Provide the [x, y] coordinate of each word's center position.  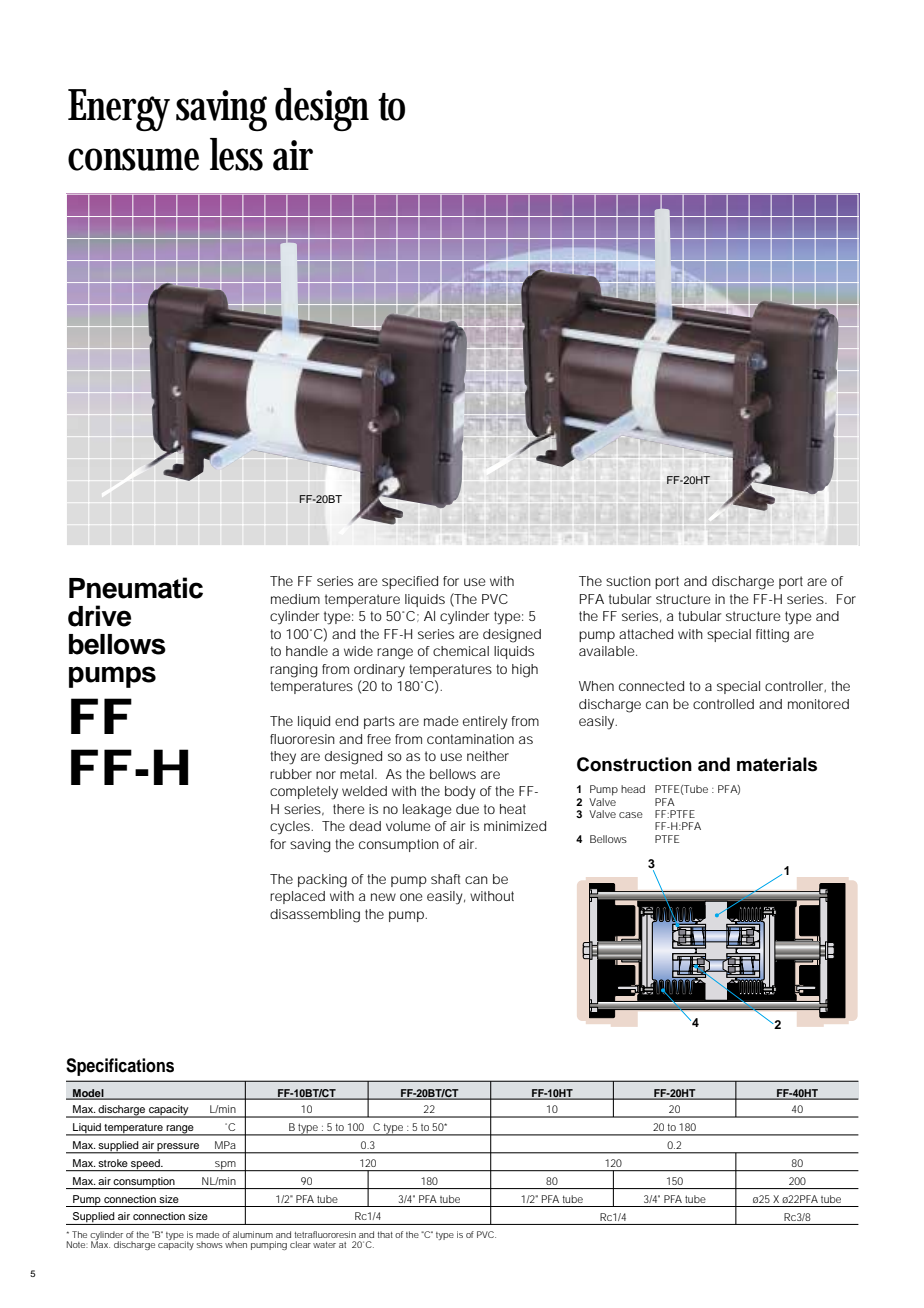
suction [628, 581]
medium [295, 599]
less [236, 154]
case [631, 815]
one [411, 897]
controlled [723, 704]
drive [99, 616]
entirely [485, 723]
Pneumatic [136, 588]
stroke [113, 1163]
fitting [772, 636]
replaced [297, 897]
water [324, 1245]
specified [410, 582]
